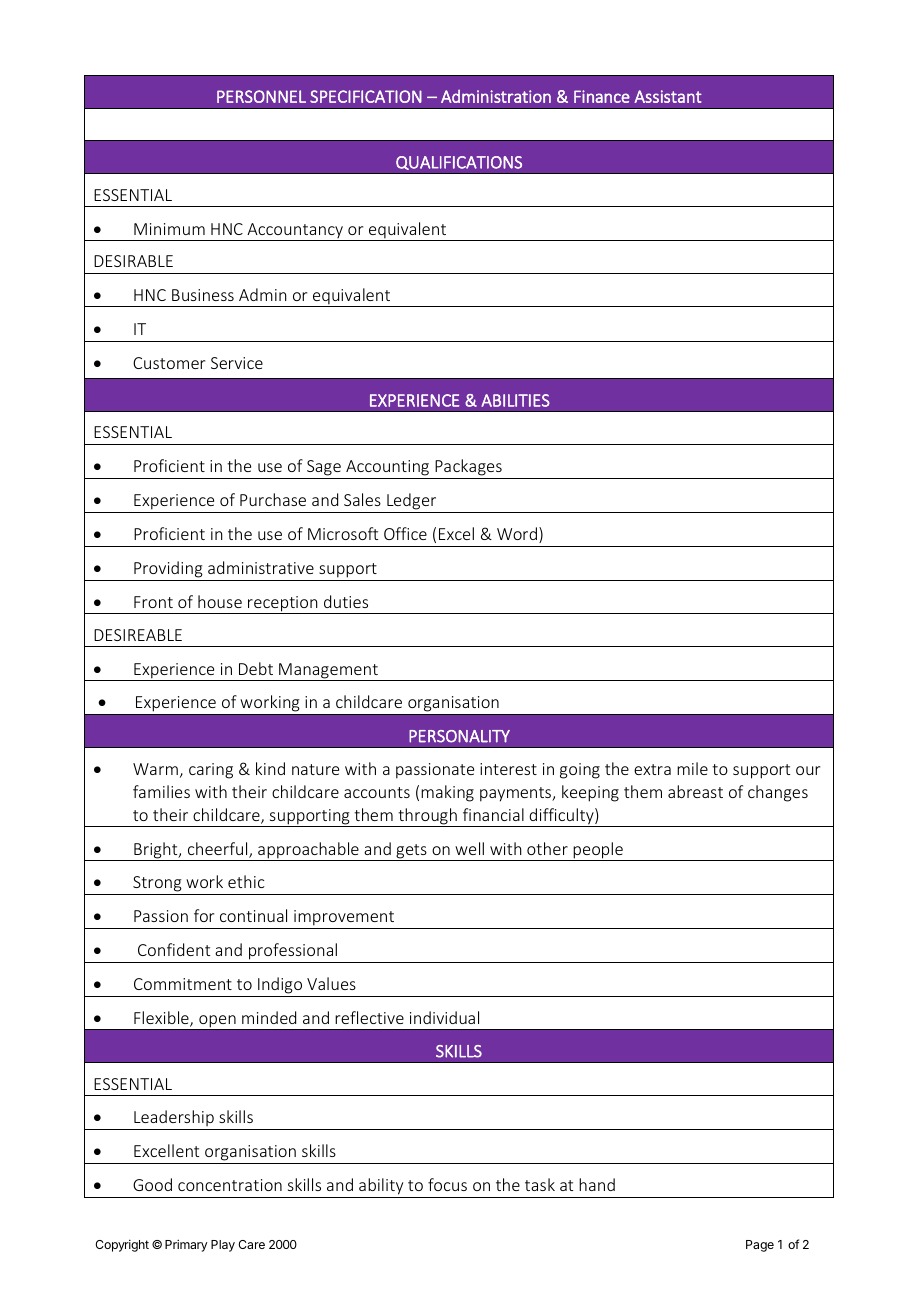 This screenshot has width=924, height=1308. Describe the element at coordinates (230, 1185) in the screenshot. I see `concentration` at that location.
